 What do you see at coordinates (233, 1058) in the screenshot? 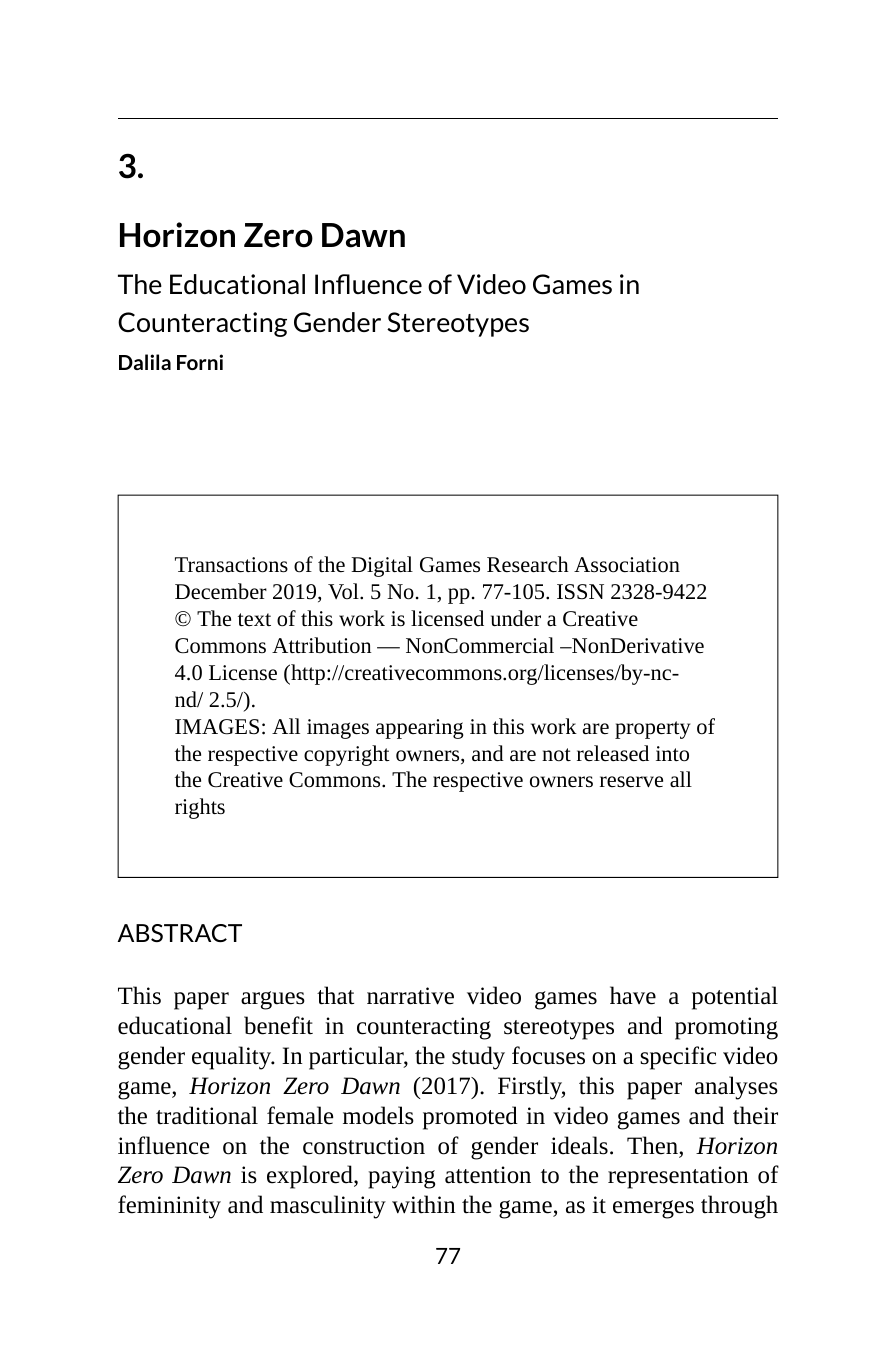
I see `equality` at bounding box center [233, 1058].
